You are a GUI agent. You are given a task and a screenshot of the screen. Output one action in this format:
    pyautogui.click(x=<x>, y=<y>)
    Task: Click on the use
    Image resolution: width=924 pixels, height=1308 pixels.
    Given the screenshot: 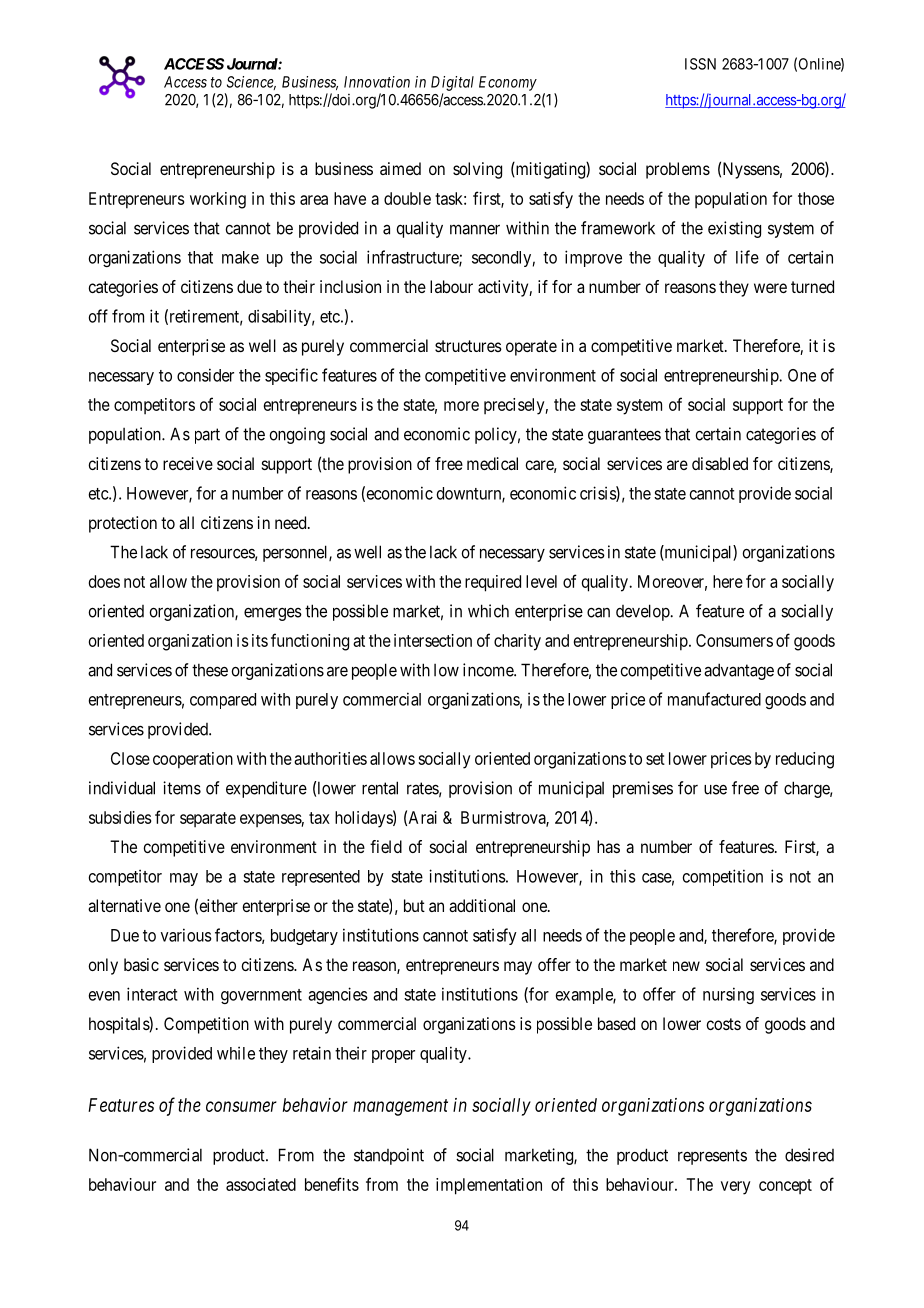 What is the action you would take?
    pyautogui.click(x=715, y=790)
